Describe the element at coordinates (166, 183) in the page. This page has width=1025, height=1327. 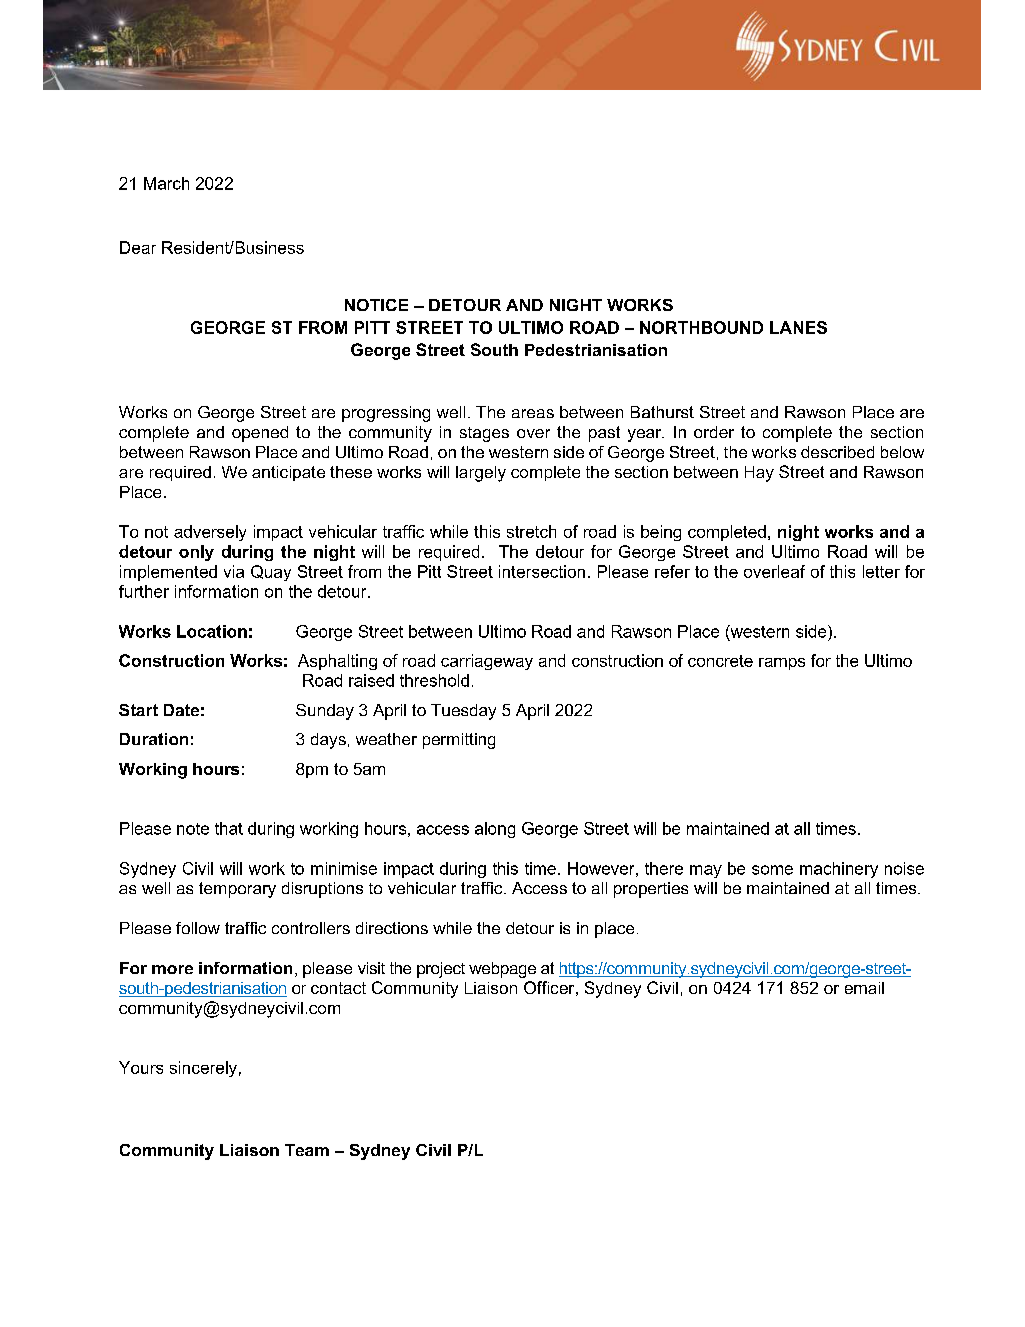
I see `March` at that location.
